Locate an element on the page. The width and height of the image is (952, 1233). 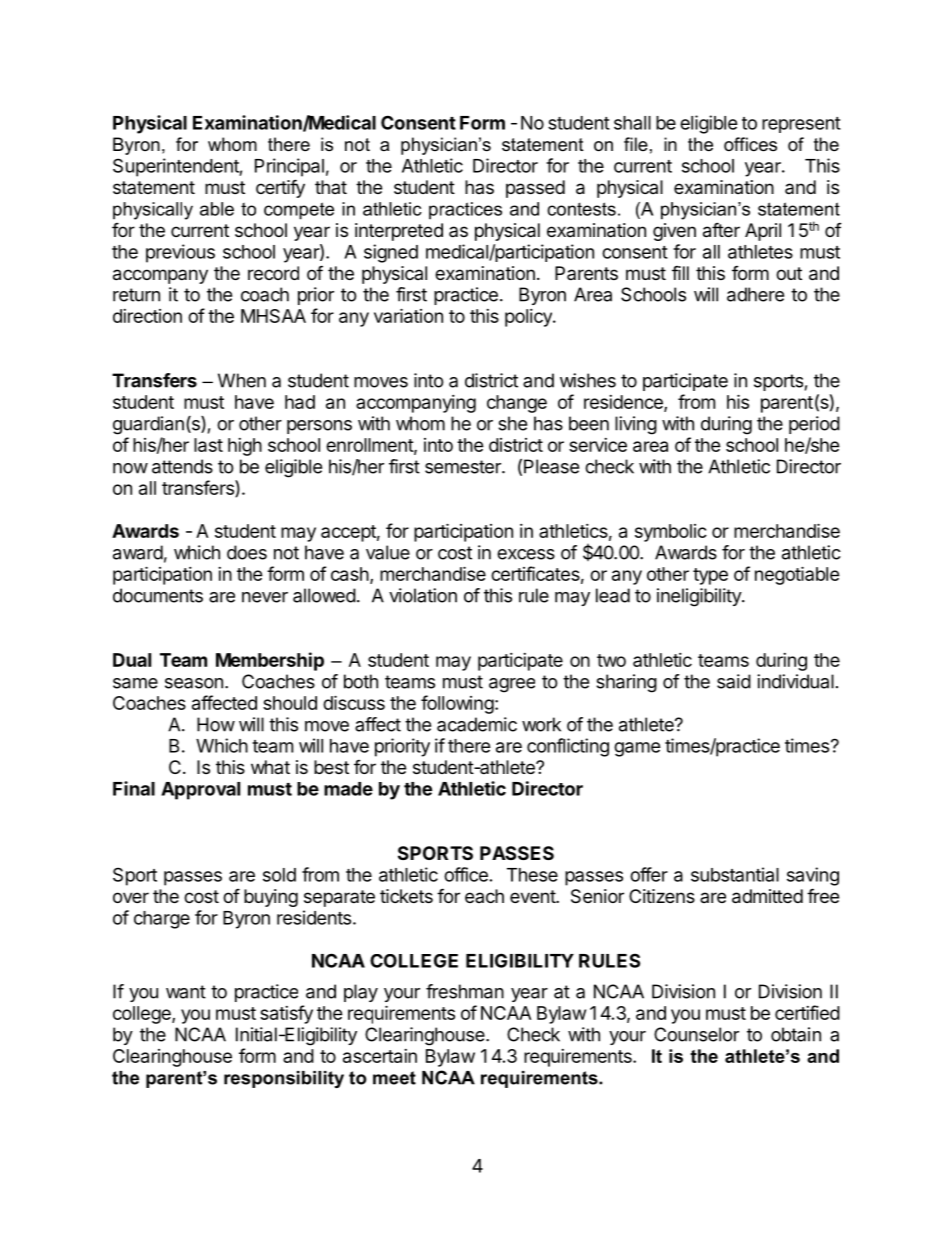
season is located at coordinates (194, 683).
